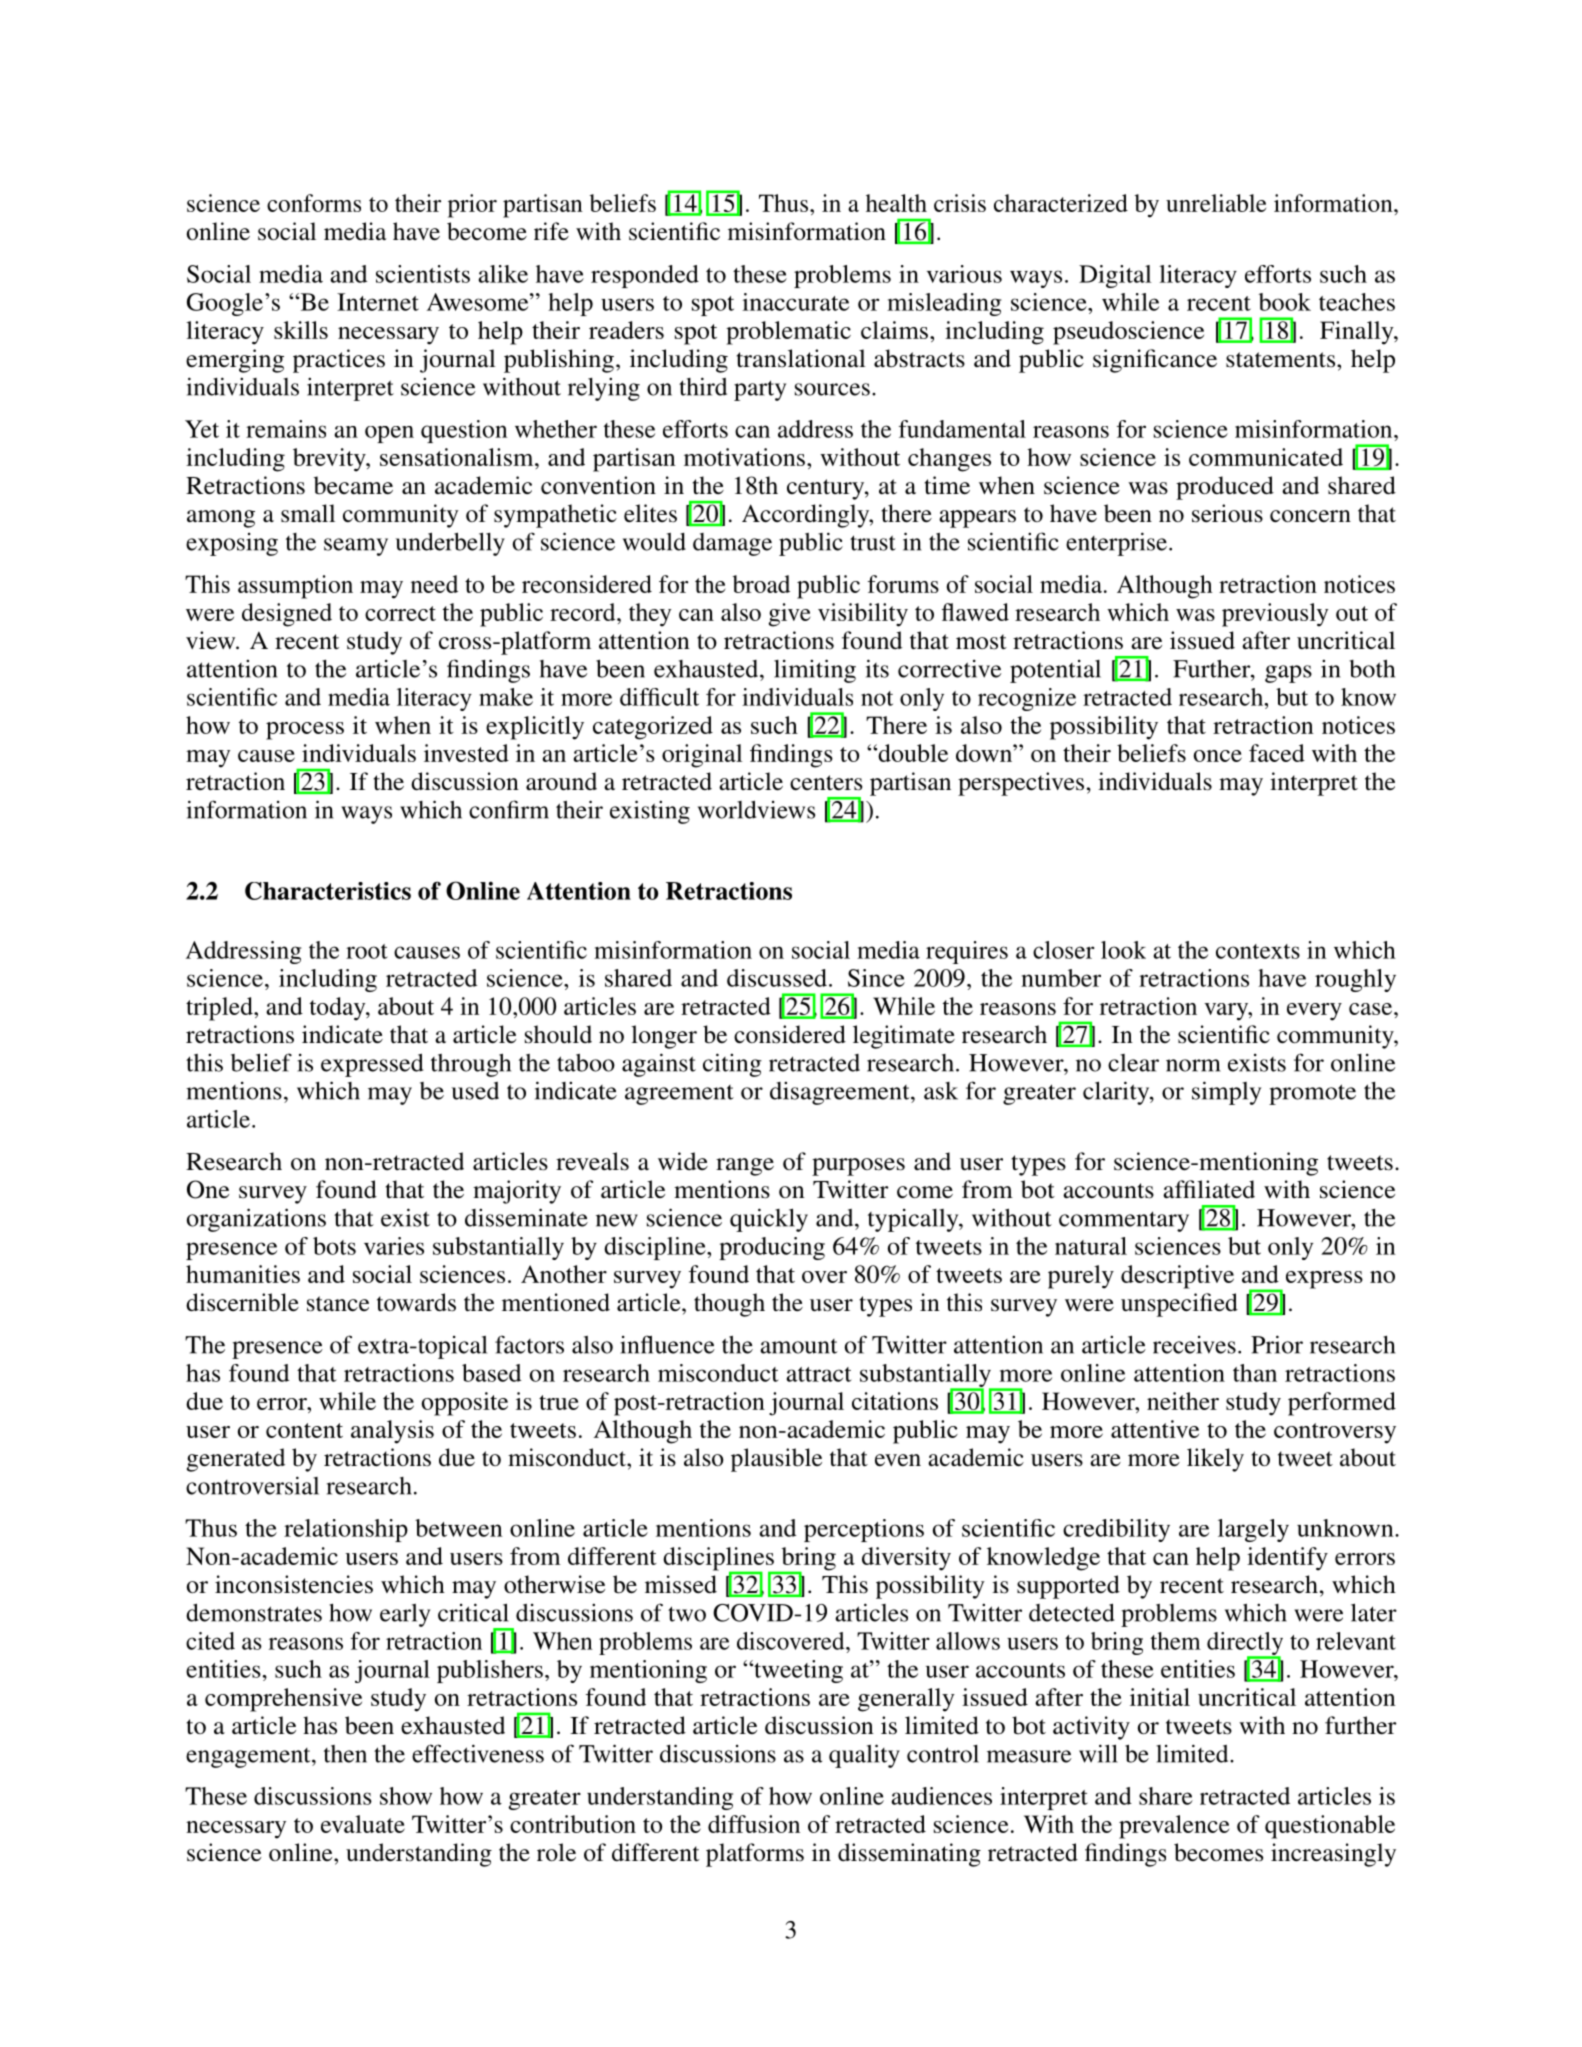 The height and width of the document is (2047, 1582). Describe the element at coordinates (754, 1824) in the document. I see `diffusion` at that location.
